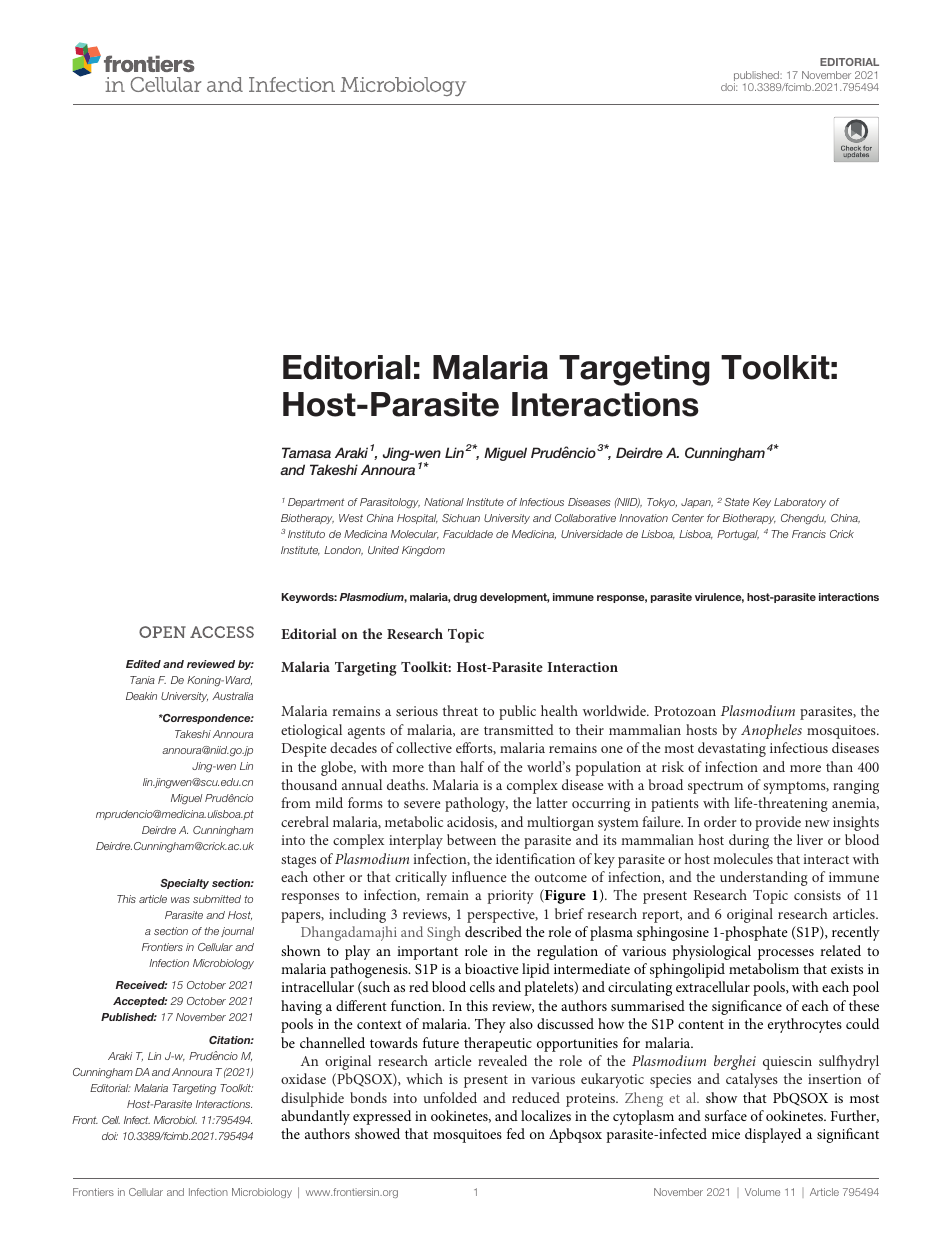 This document has width=952, height=1247. Describe the element at coordinates (306, 534) in the document. I see `Instituto` at that location.
